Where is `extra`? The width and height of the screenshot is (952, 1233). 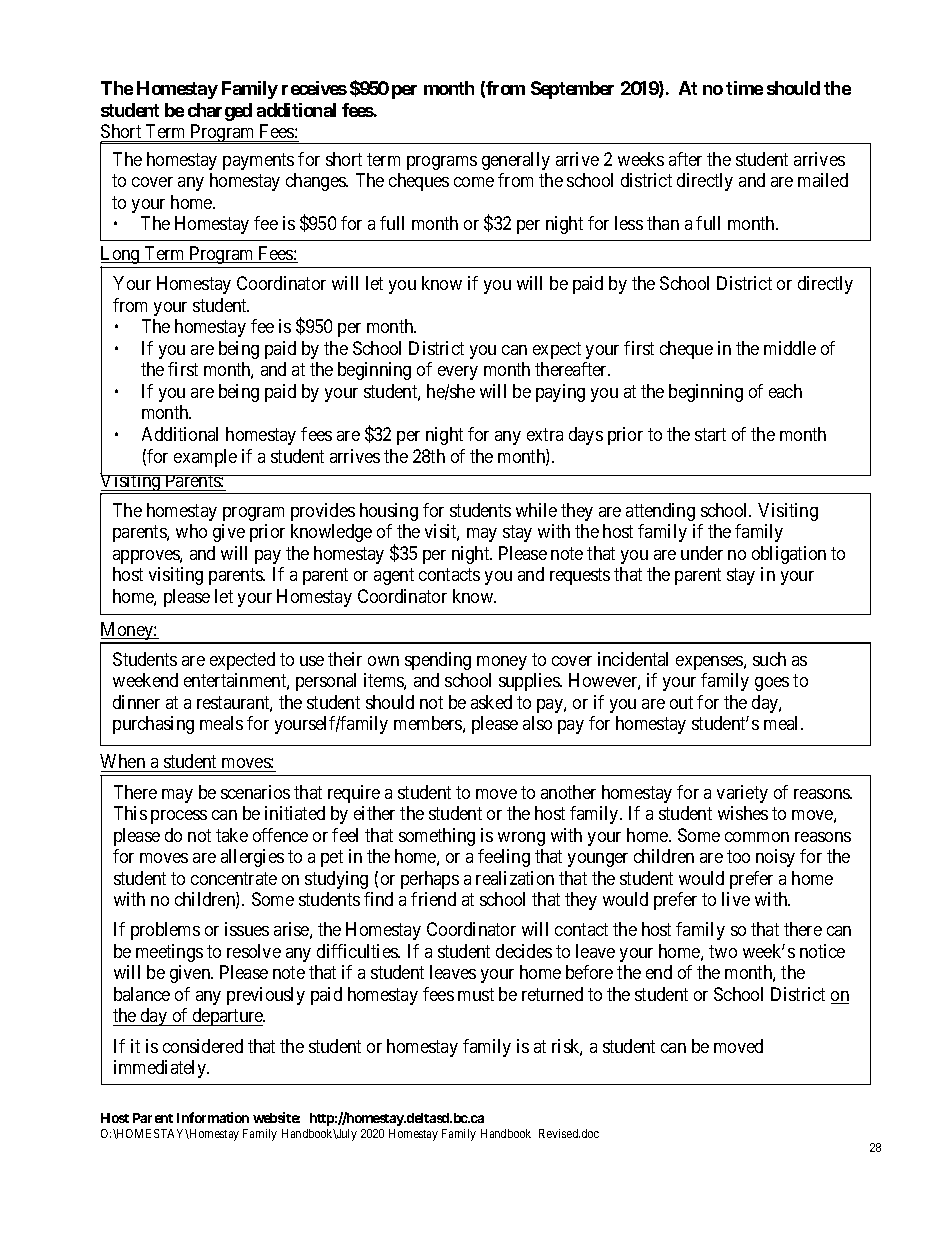 extra is located at coordinates (545, 434).
